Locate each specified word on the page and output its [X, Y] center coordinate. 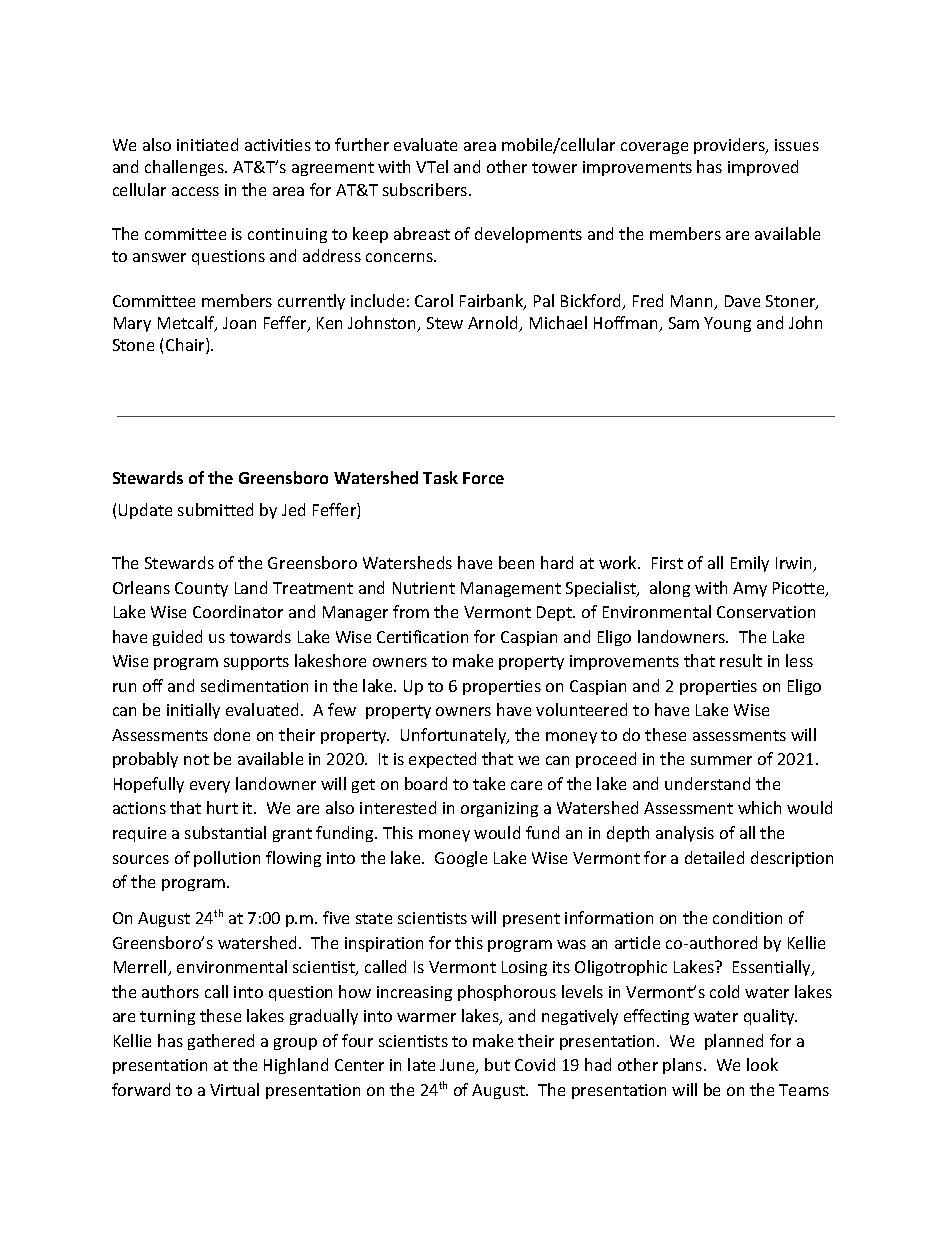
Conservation [766, 612]
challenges [185, 168]
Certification [422, 636]
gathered [221, 1042]
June [458, 1066]
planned [734, 1042]
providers [730, 146]
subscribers [426, 189]
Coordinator [238, 611]
